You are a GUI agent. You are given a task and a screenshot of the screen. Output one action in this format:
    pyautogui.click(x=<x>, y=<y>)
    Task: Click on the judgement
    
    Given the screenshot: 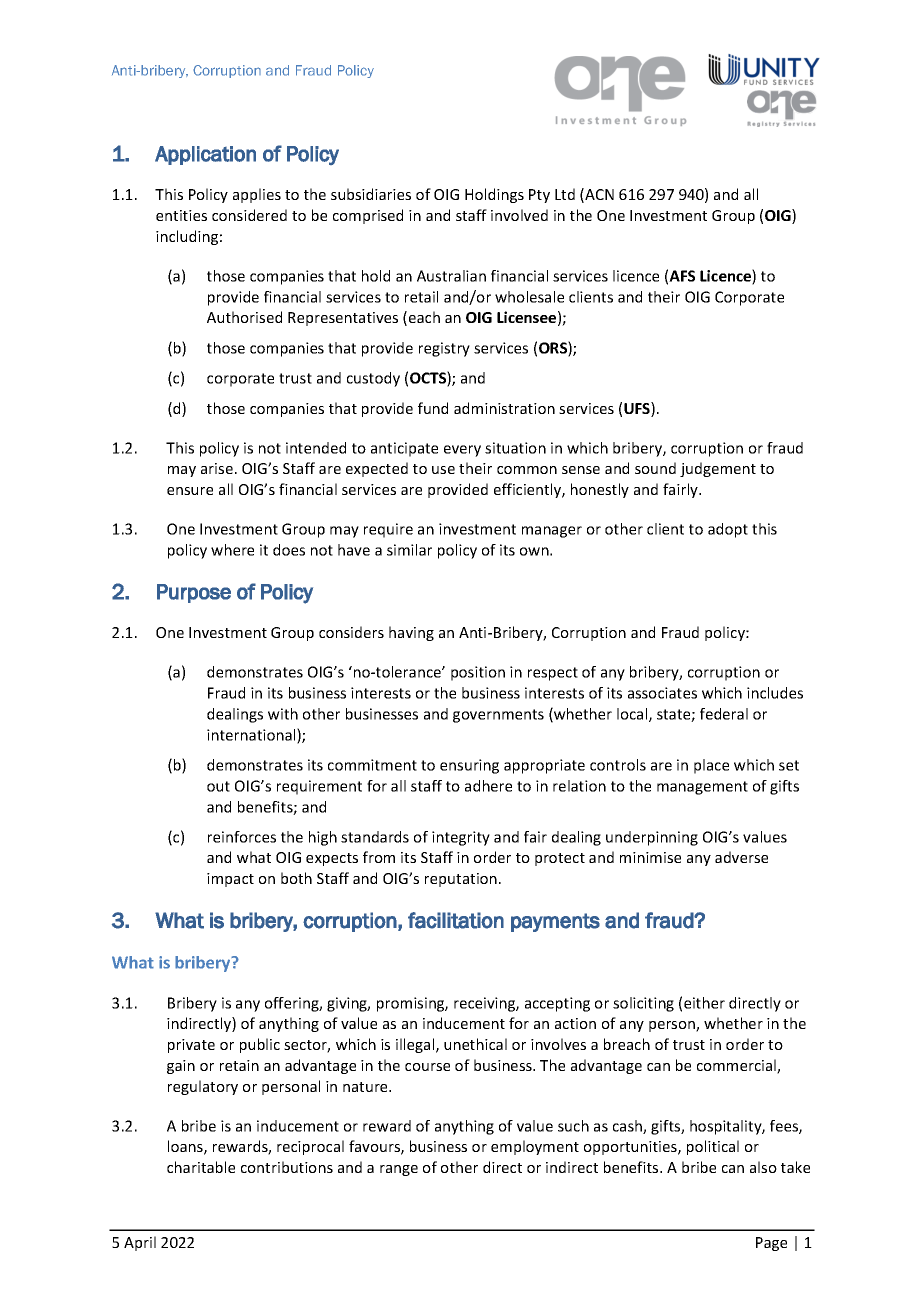 What is the action you would take?
    pyautogui.click(x=718, y=469)
